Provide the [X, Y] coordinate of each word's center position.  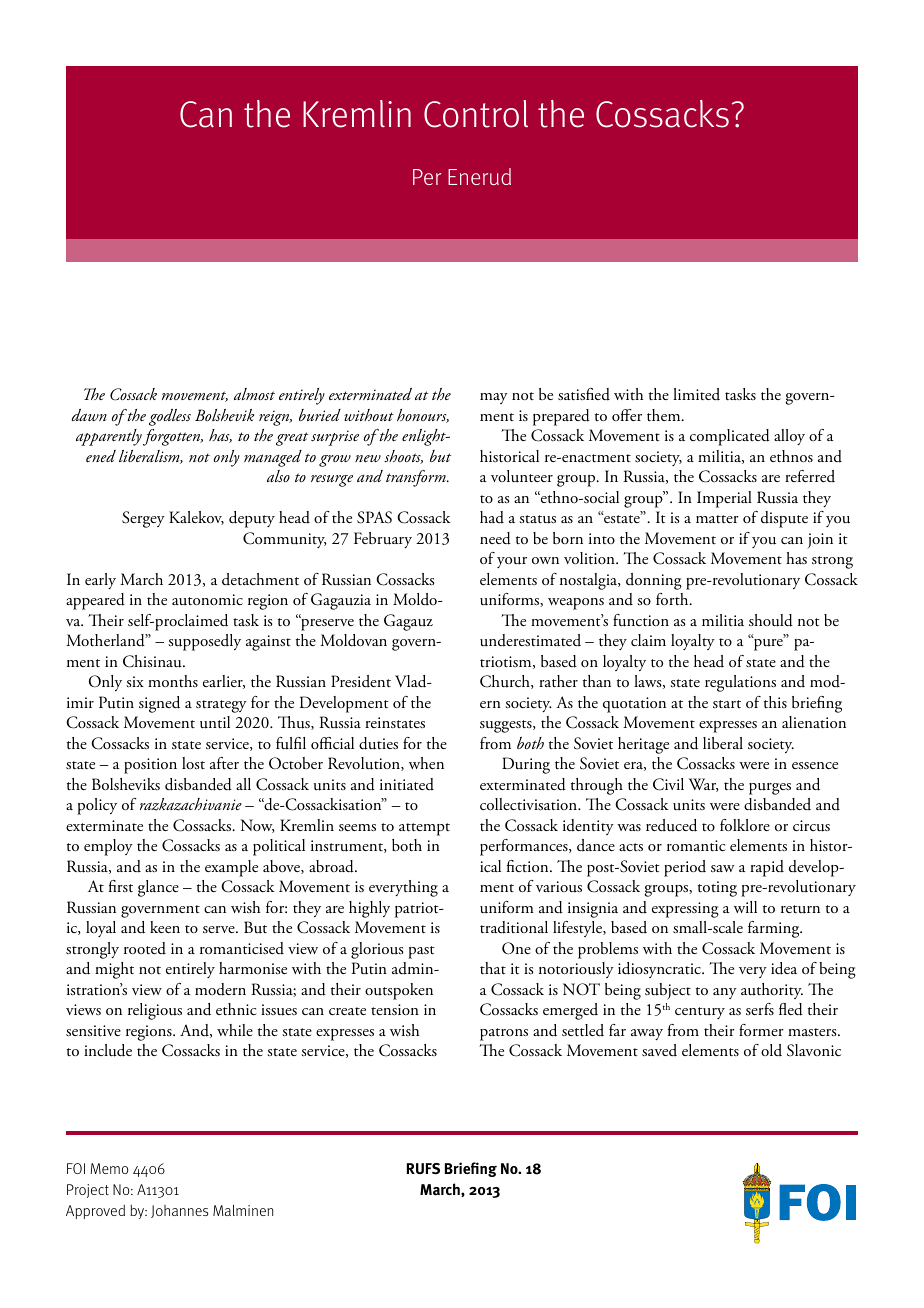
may [494, 398]
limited [696, 394]
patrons [504, 1034]
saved [659, 1050]
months [173, 681]
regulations [740, 683]
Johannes [179, 1211]
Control [476, 114]
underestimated [530, 640]
